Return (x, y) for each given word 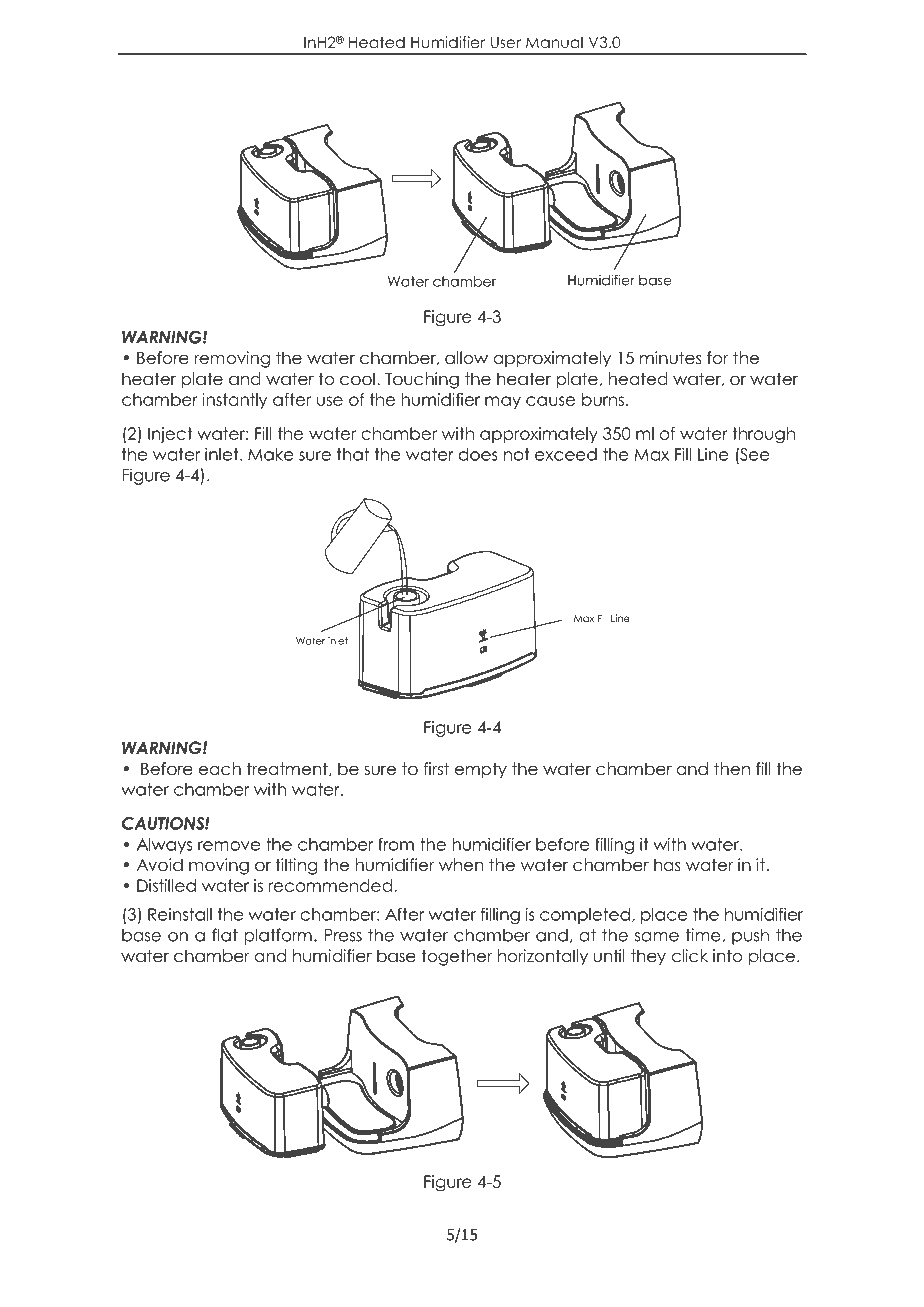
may (503, 402)
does (478, 454)
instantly (234, 401)
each (220, 769)
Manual (554, 42)
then (732, 769)
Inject (170, 435)
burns (603, 399)
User (506, 43)
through (763, 435)
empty (481, 770)
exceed (566, 454)
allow (466, 358)
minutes (671, 358)
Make (271, 454)
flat (225, 935)
